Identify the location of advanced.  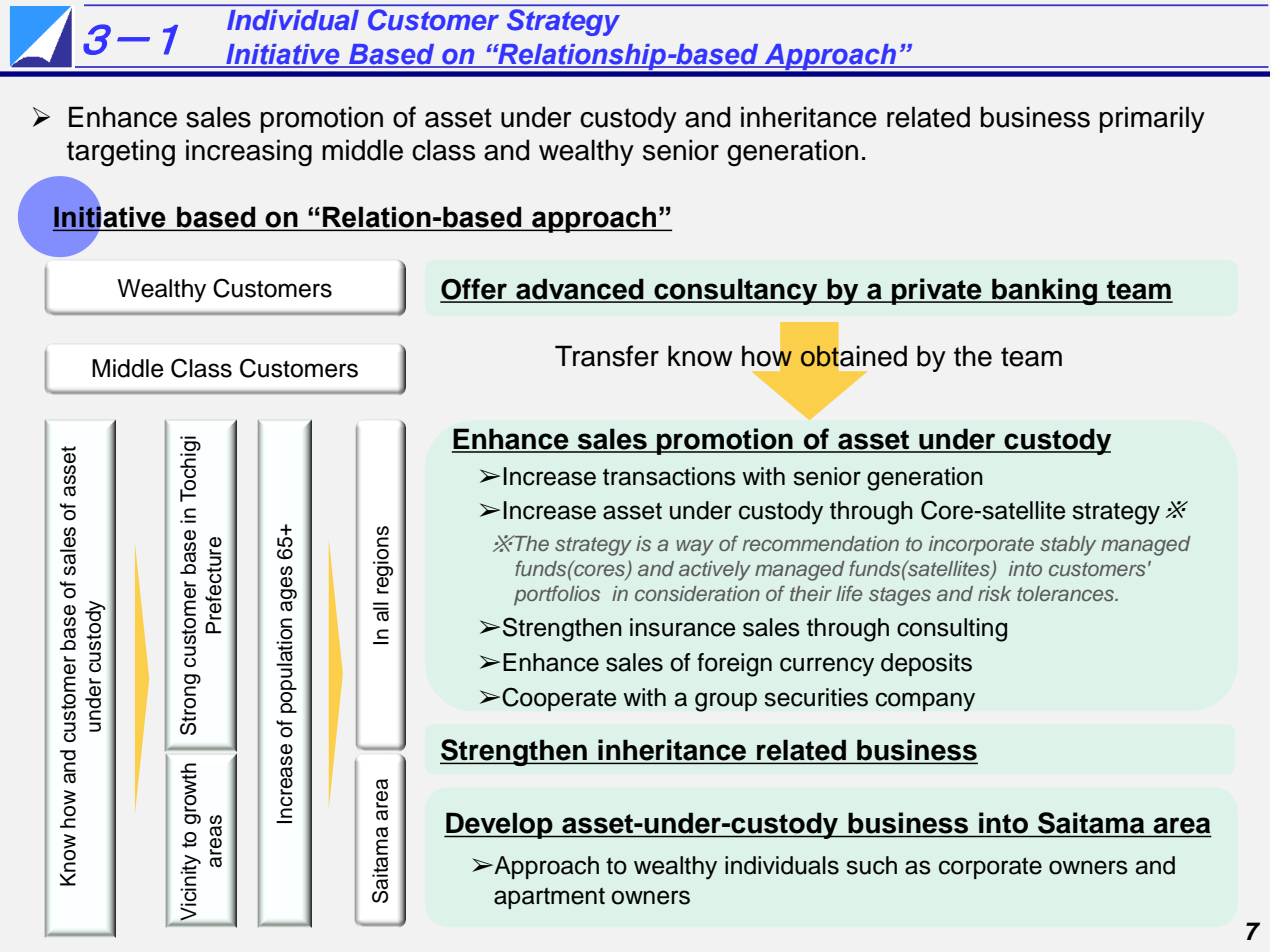
(580, 290).
